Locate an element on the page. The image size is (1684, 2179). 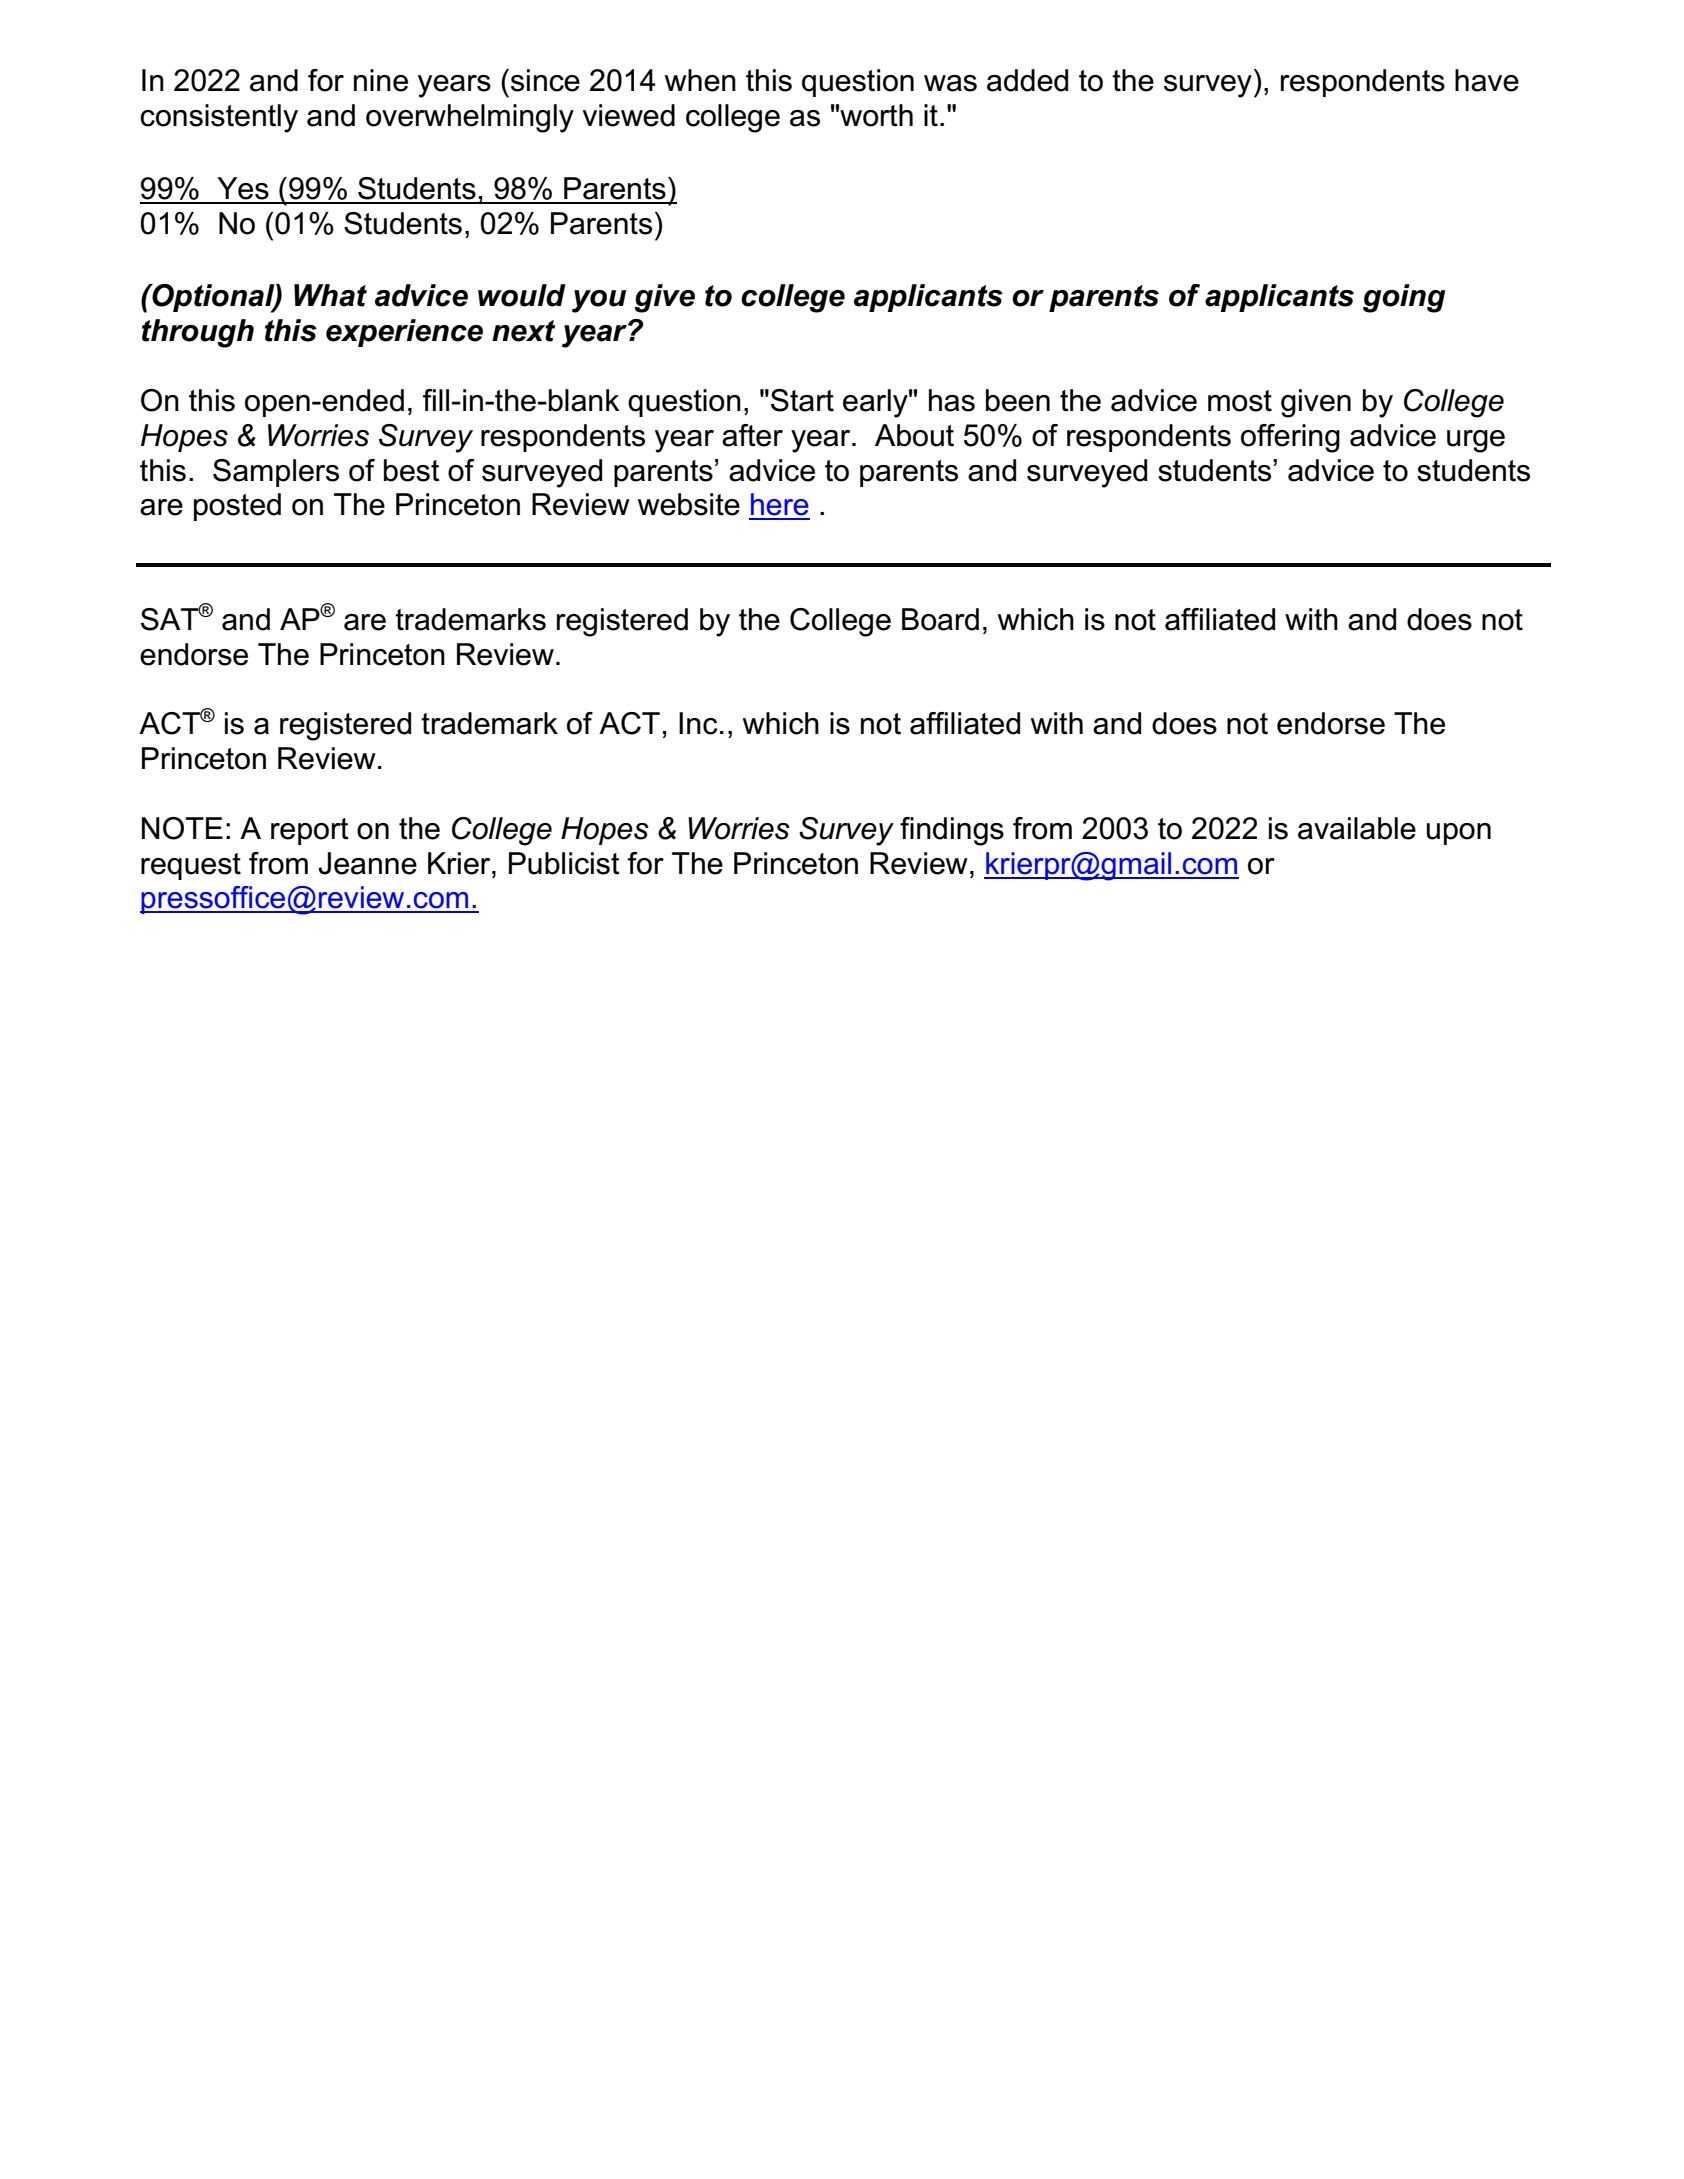
Jeanne is located at coordinates (367, 863).
